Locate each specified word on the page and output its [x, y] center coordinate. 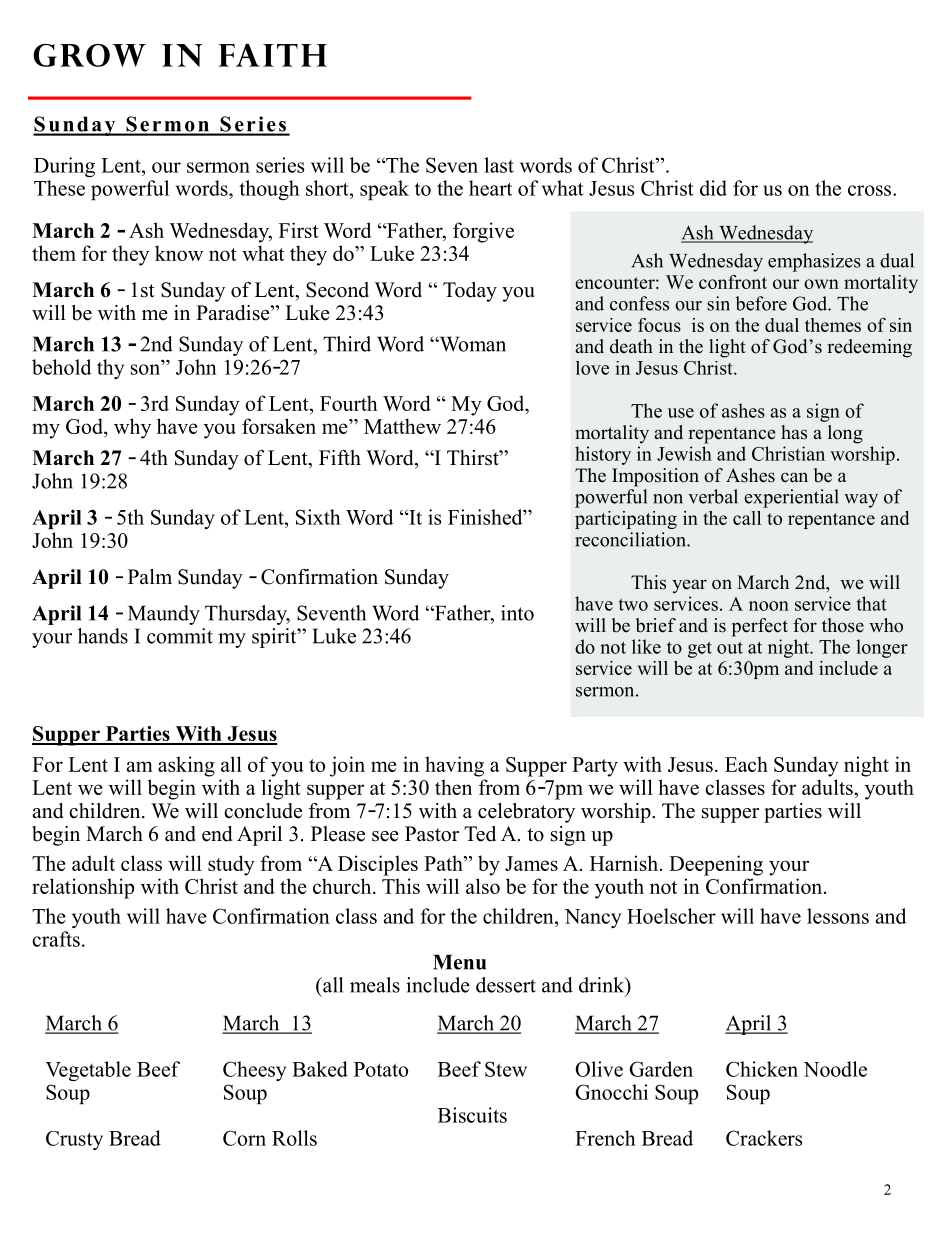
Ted [480, 834]
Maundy [164, 615]
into [517, 613]
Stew [506, 1069]
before [761, 303]
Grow [89, 55]
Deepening [716, 865]
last [499, 165]
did [713, 188]
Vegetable [88, 1071]
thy [110, 369]
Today [470, 292]
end [217, 834]
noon [769, 606]
